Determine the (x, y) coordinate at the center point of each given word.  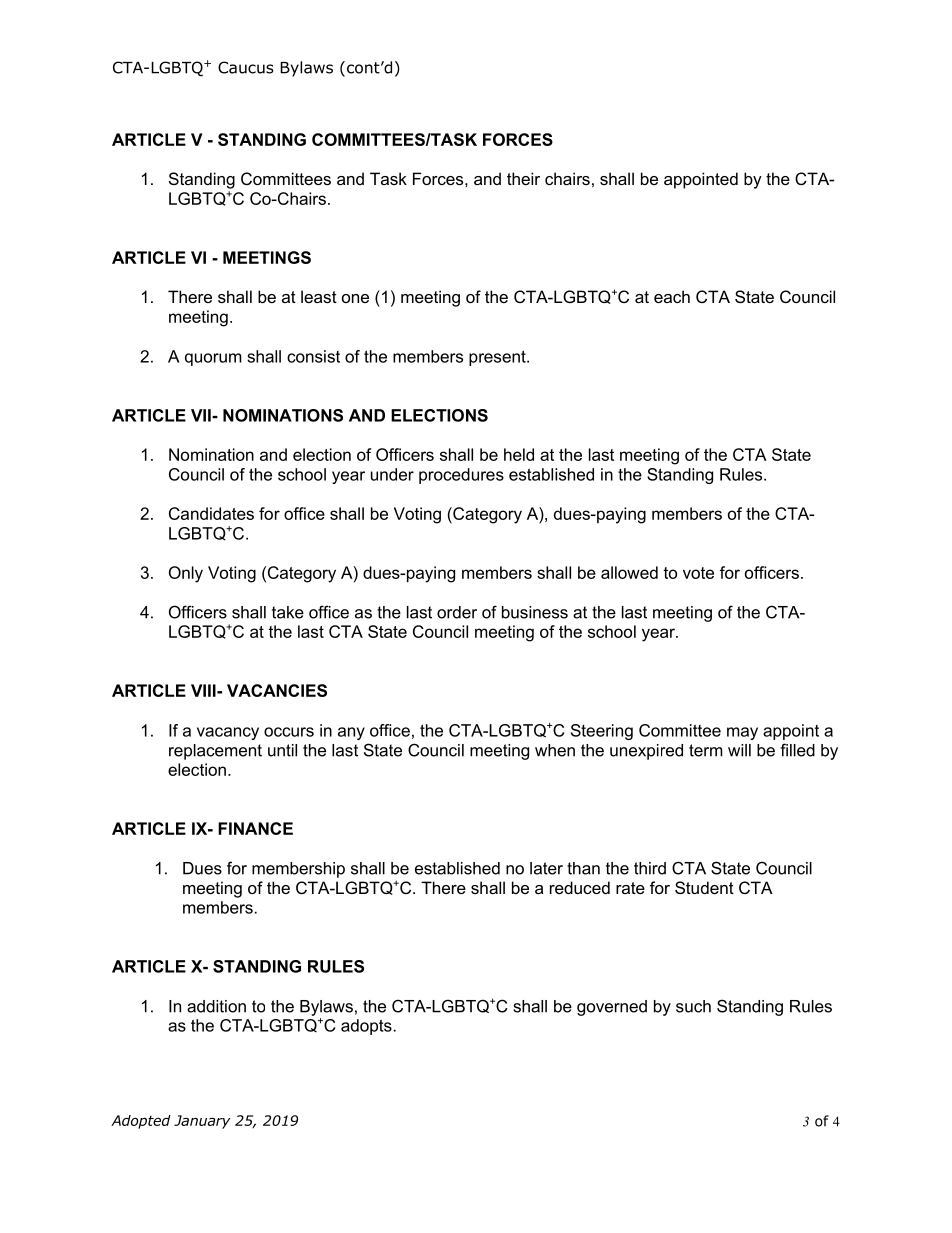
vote (698, 573)
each (672, 296)
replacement (215, 752)
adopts (366, 1027)
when (555, 750)
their (523, 178)
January (202, 1122)
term (706, 750)
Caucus (246, 67)
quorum (213, 359)
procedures (461, 476)
